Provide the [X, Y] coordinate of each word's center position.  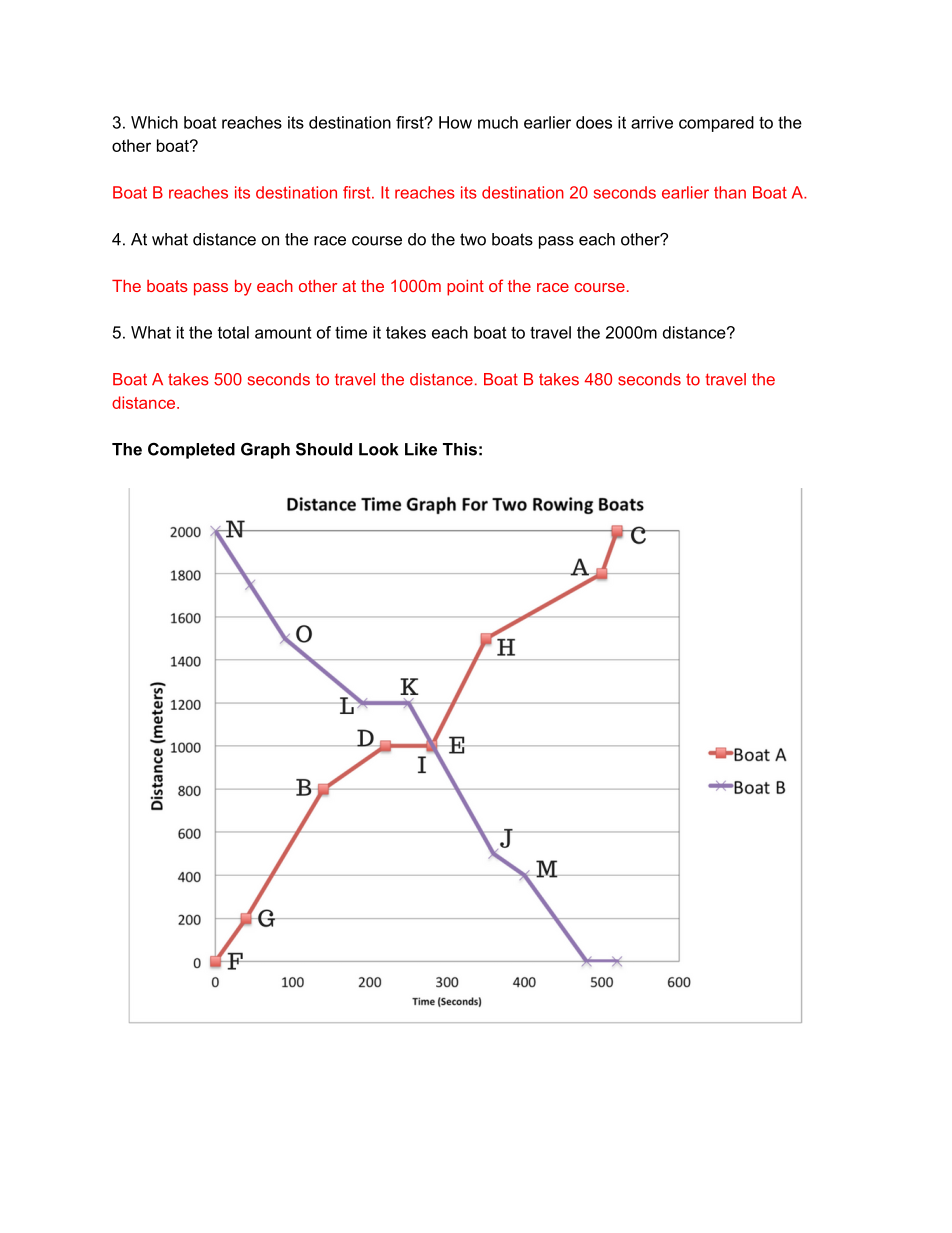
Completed [191, 451]
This [460, 449]
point [465, 288]
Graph [265, 451]
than [730, 192]
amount [283, 333]
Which [154, 122]
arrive [652, 122]
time [351, 332]
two [473, 239]
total [233, 332]
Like [421, 449]
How [455, 122]
